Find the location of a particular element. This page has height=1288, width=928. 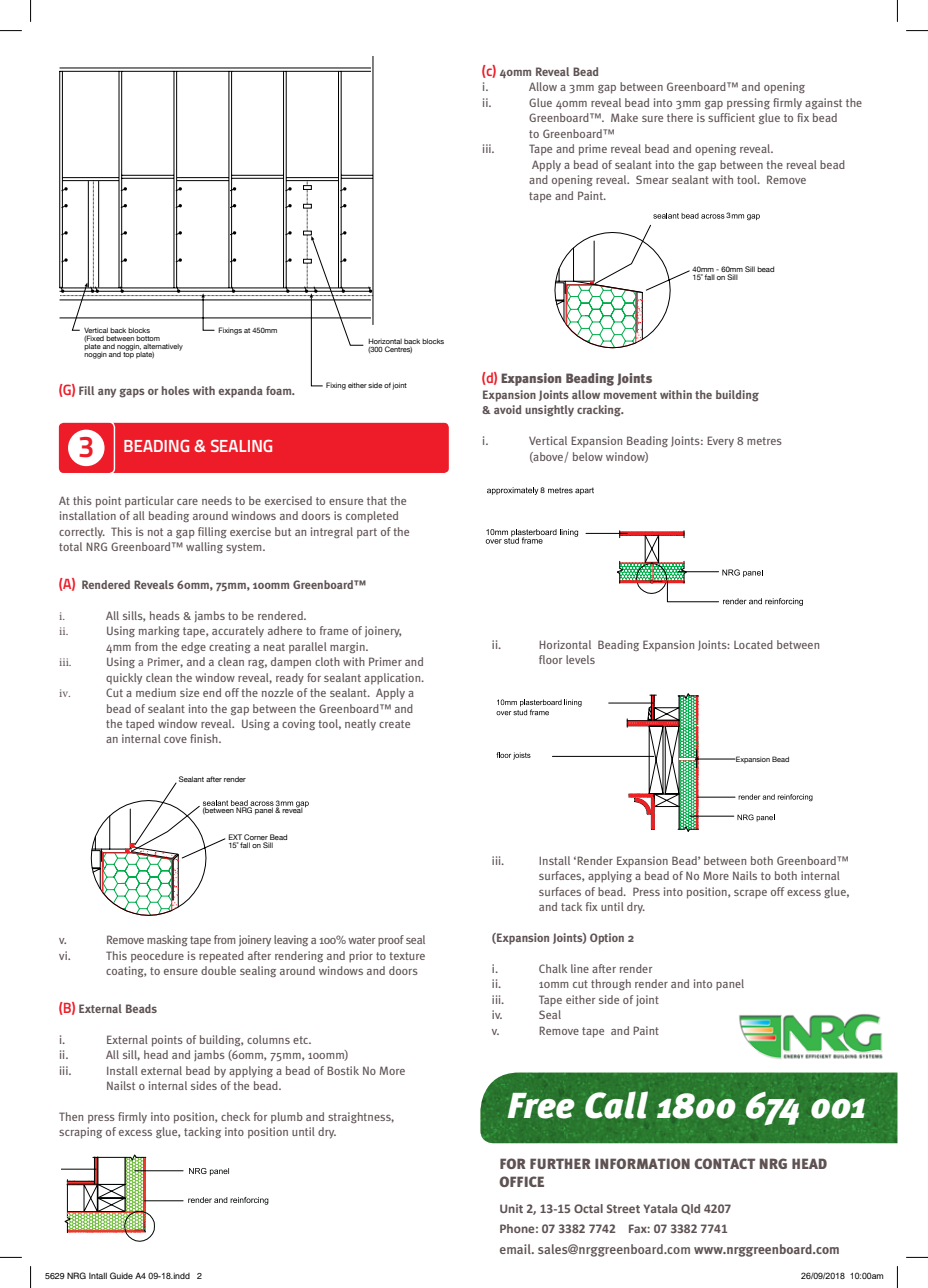

care is located at coordinates (187, 502).
